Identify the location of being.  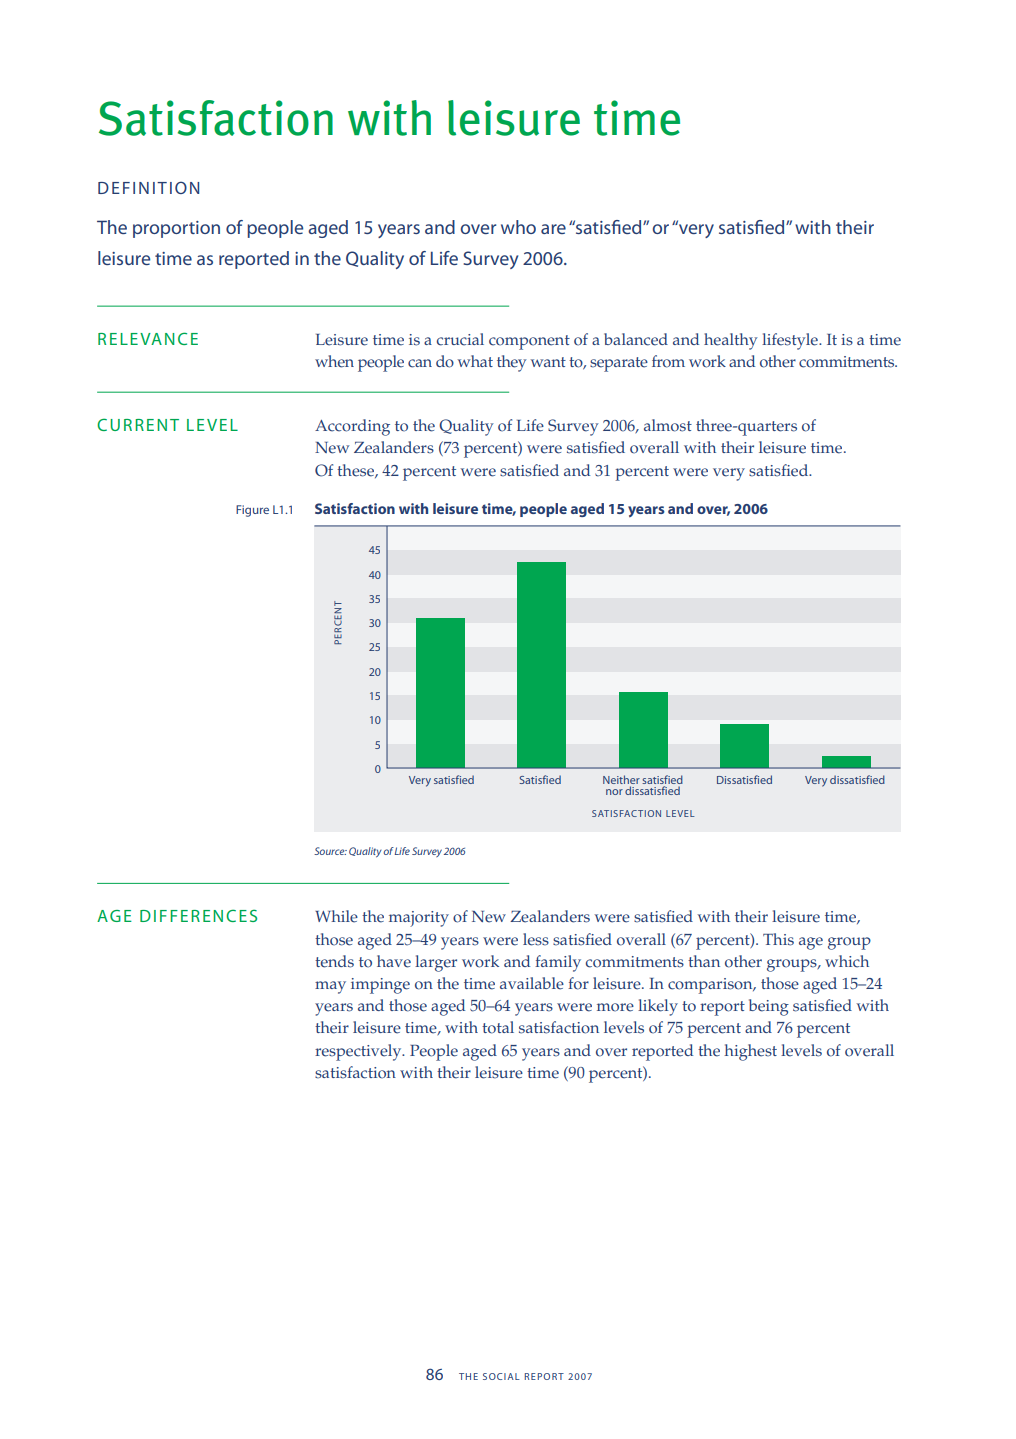
(769, 1007).
